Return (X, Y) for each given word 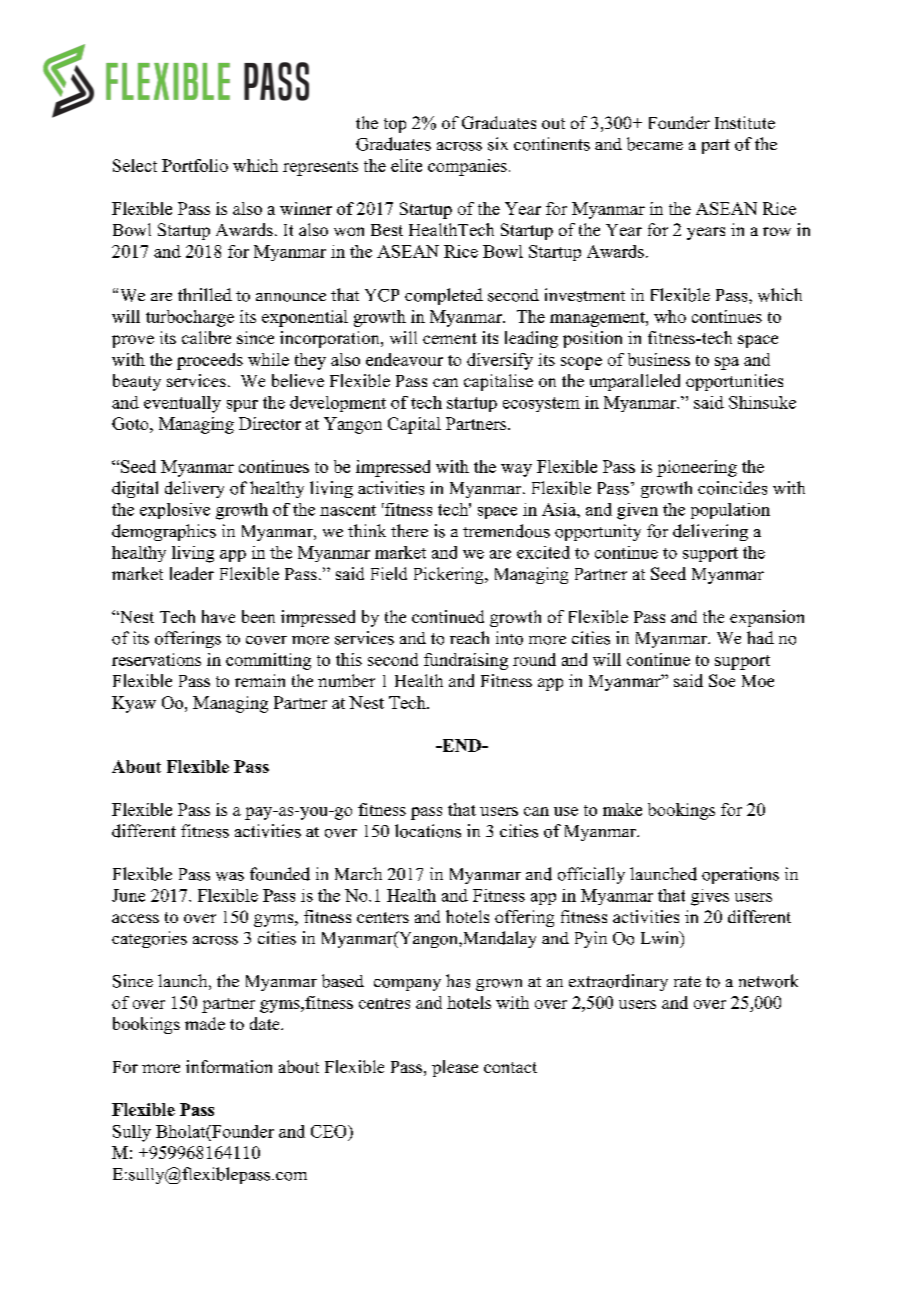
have (218, 616)
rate (687, 981)
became (655, 144)
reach (469, 637)
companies (467, 167)
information (229, 1066)
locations (428, 831)
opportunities (734, 382)
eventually (182, 404)
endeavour (404, 359)
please (455, 1068)
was (230, 876)
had (760, 637)
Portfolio (195, 165)
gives (710, 897)
